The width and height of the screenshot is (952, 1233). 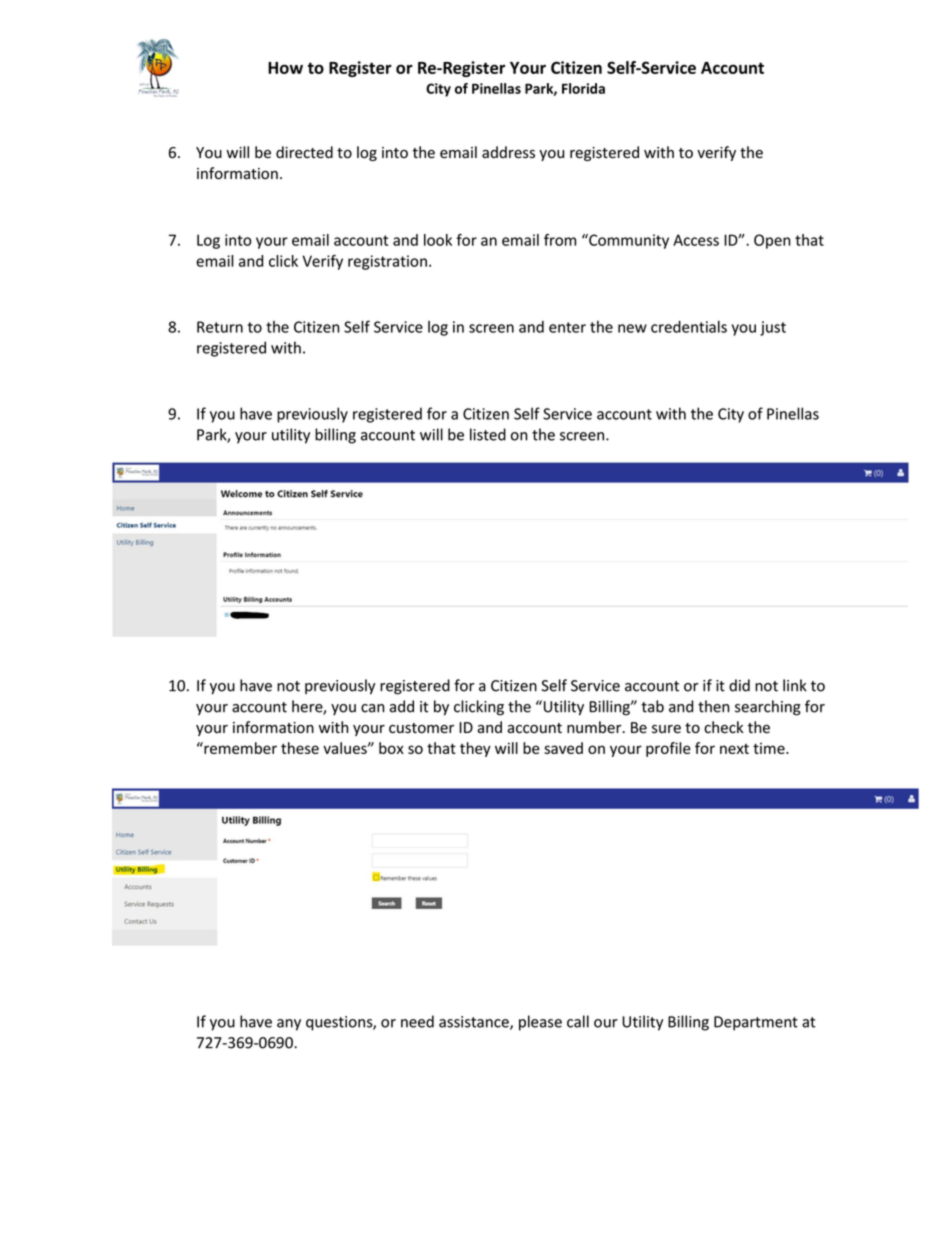 I want to click on any, so click(x=289, y=1025).
